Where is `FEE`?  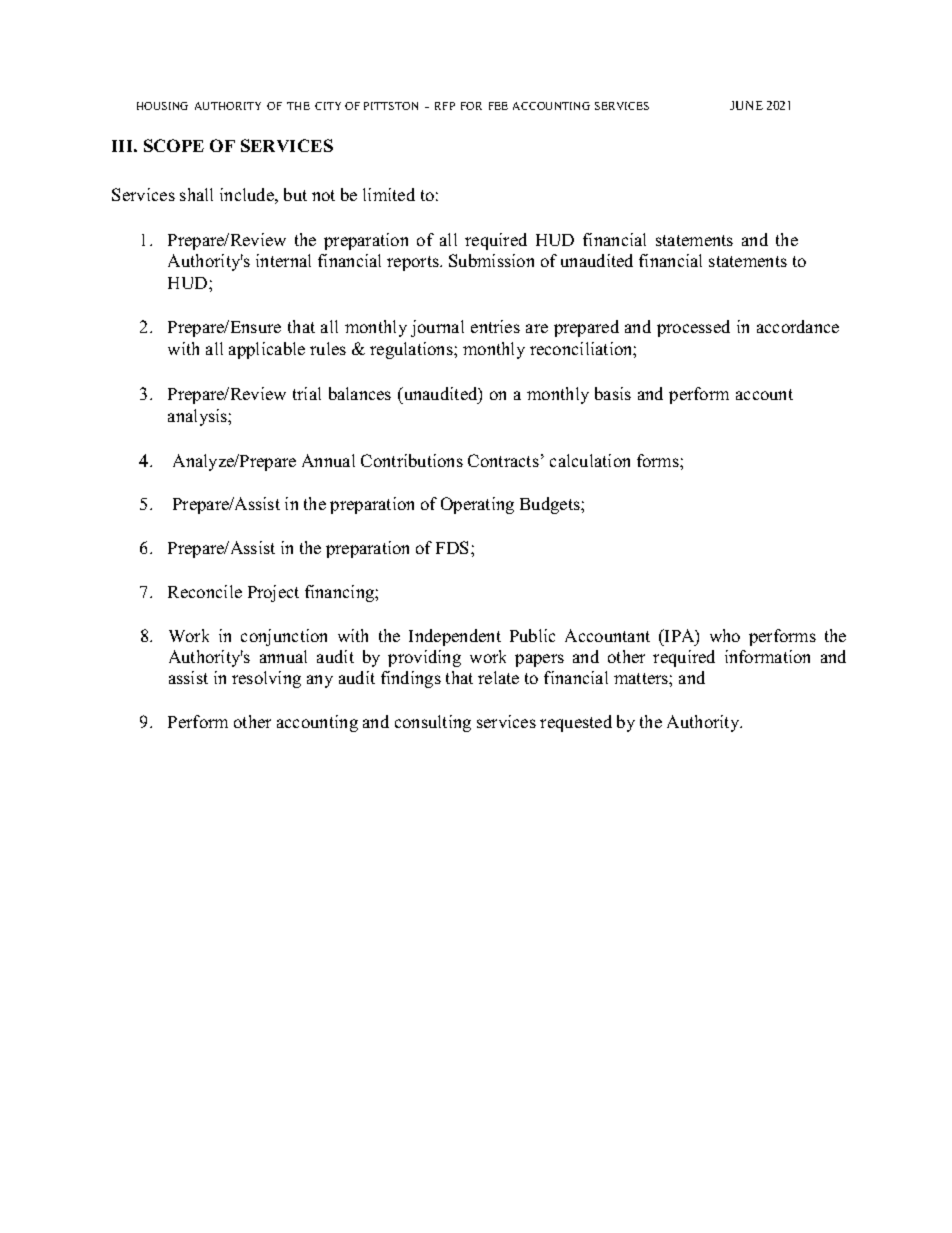
FEE is located at coordinates (498, 106).
